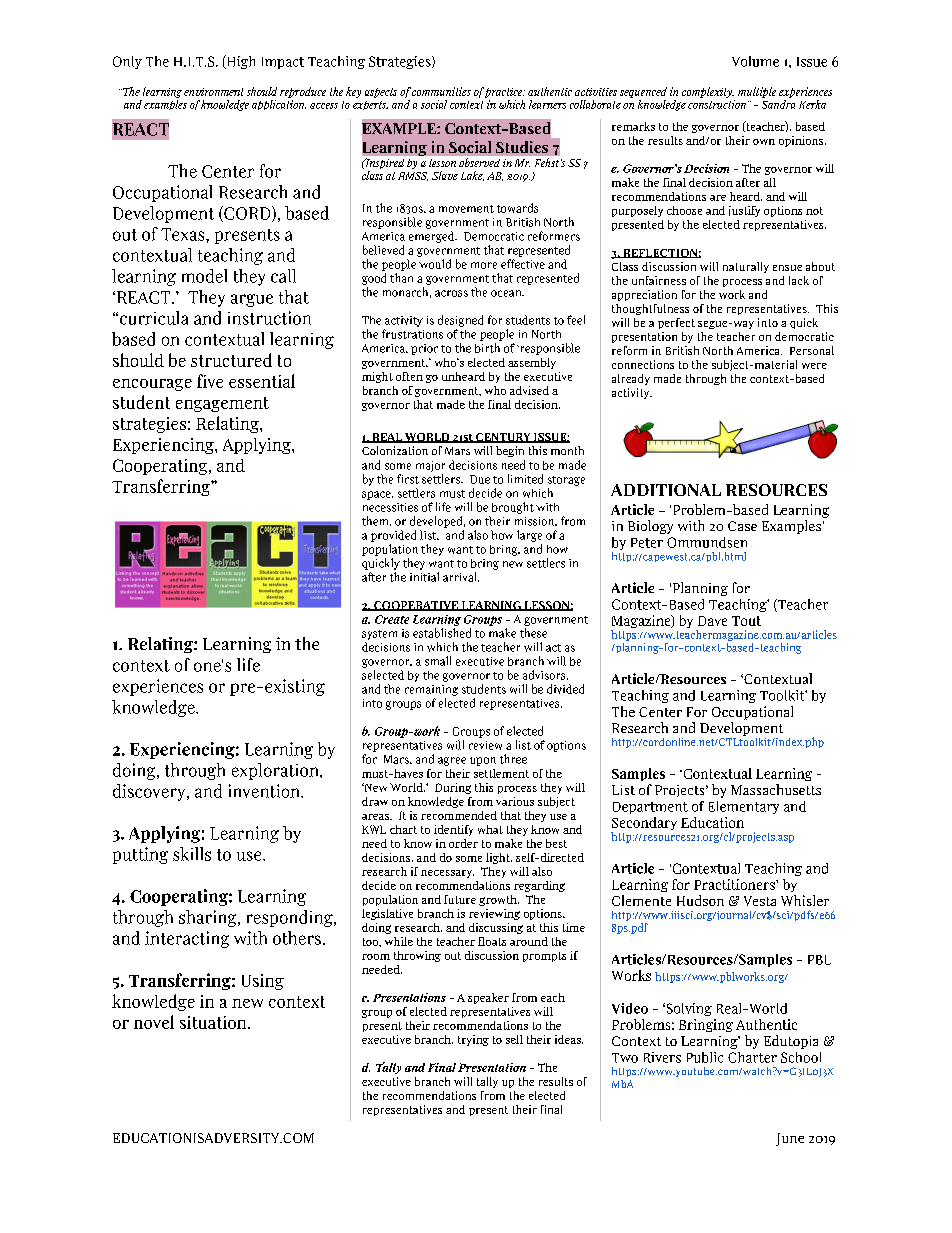  I want to click on Tout, so click(746, 621).
